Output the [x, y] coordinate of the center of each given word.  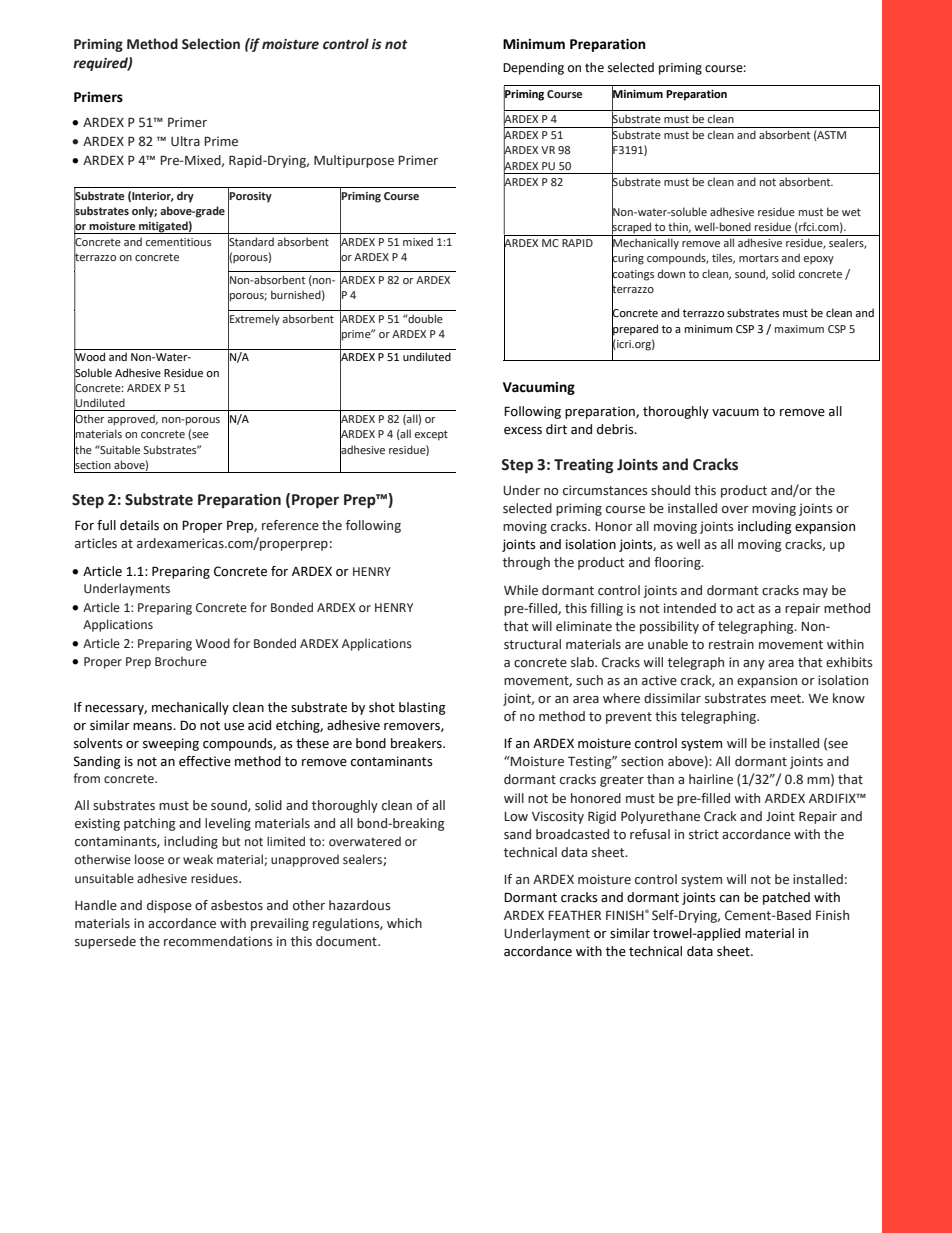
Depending [533, 68]
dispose [169, 906]
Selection [211, 44]
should [670, 490]
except [431, 435]
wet [851, 212]
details [139, 525]
